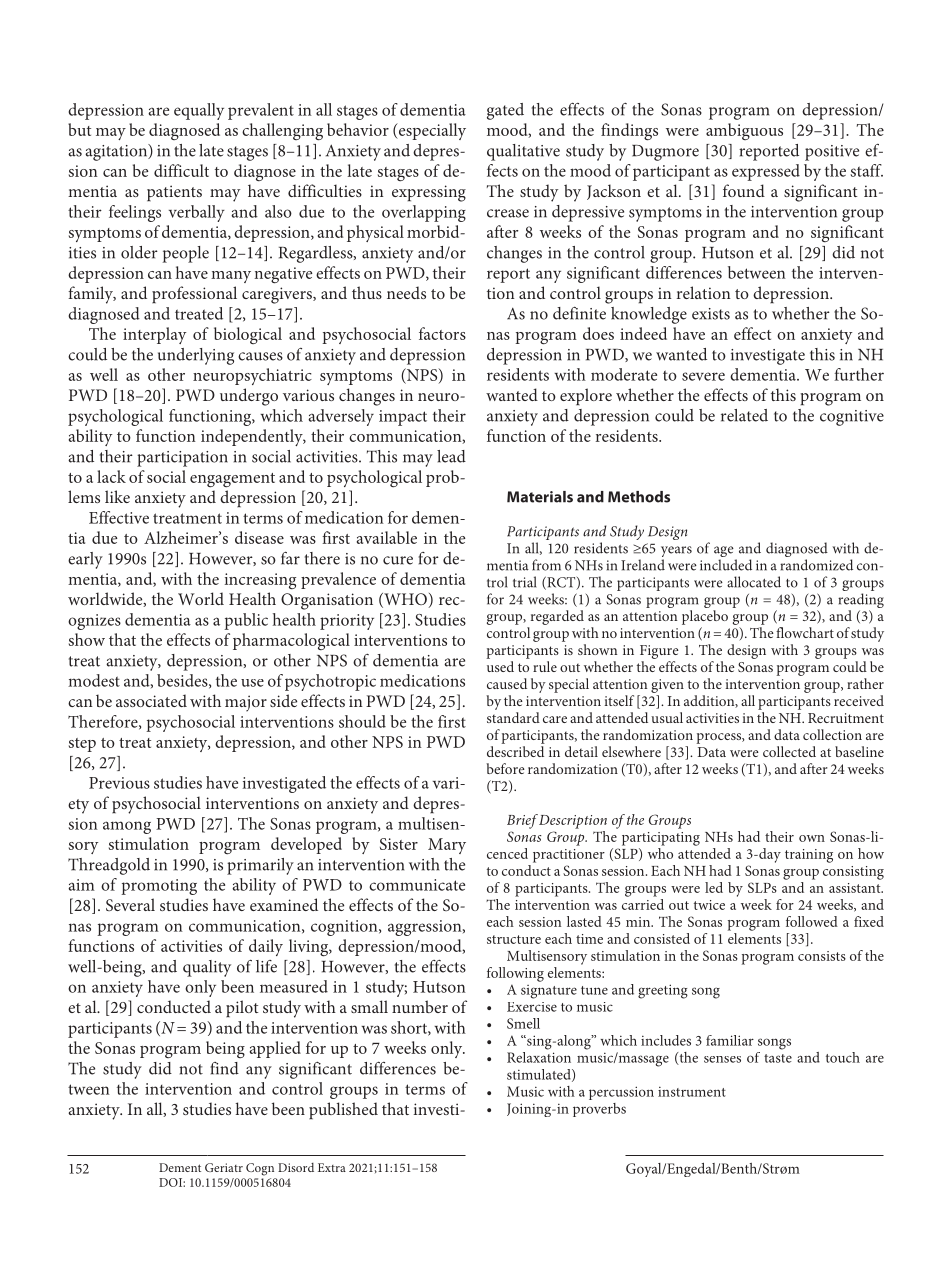  What do you see at coordinates (744, 131) in the screenshot?
I see `ambiguous` at bounding box center [744, 131].
